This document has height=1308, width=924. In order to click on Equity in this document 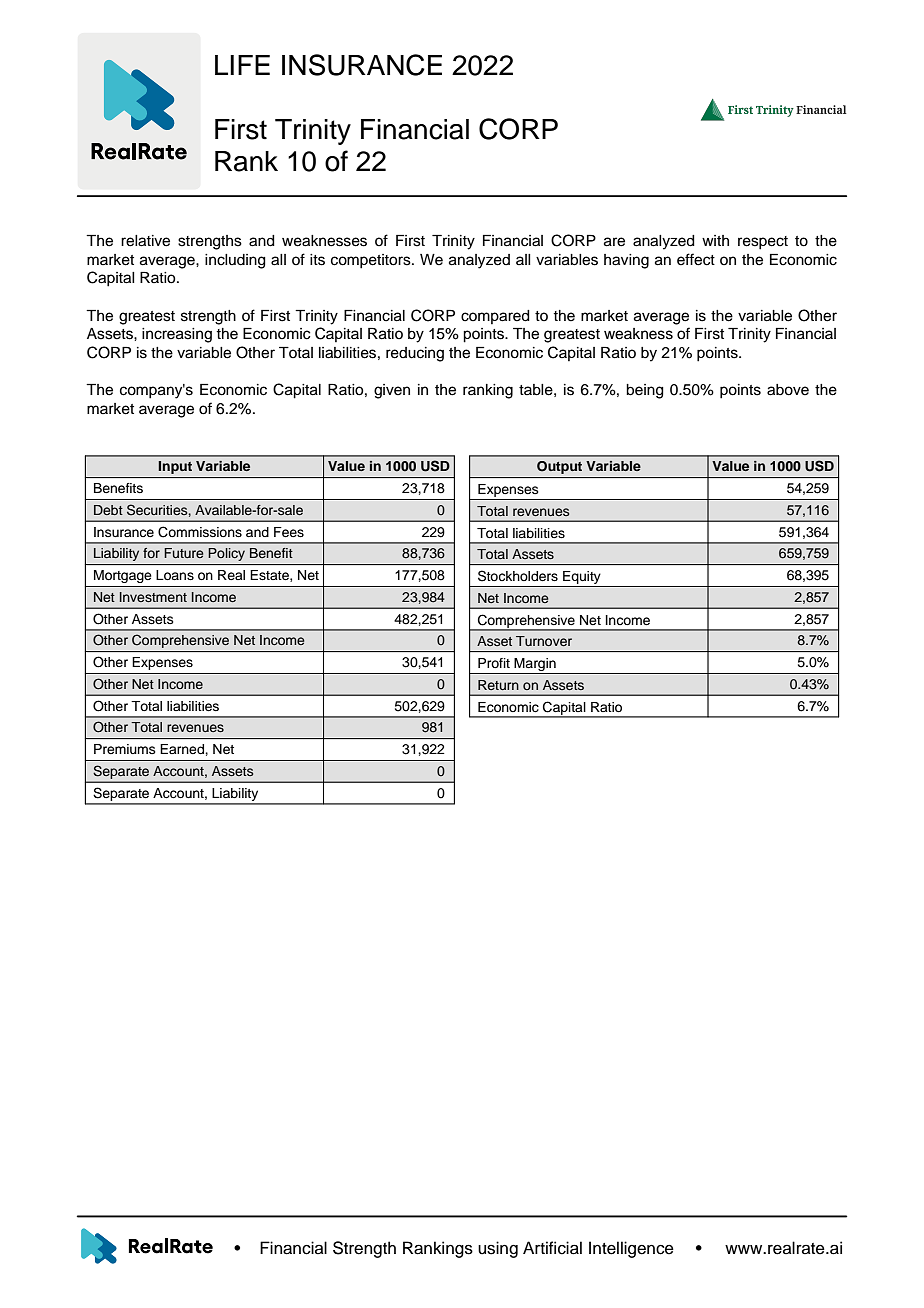, I will do `click(582, 579)`.
